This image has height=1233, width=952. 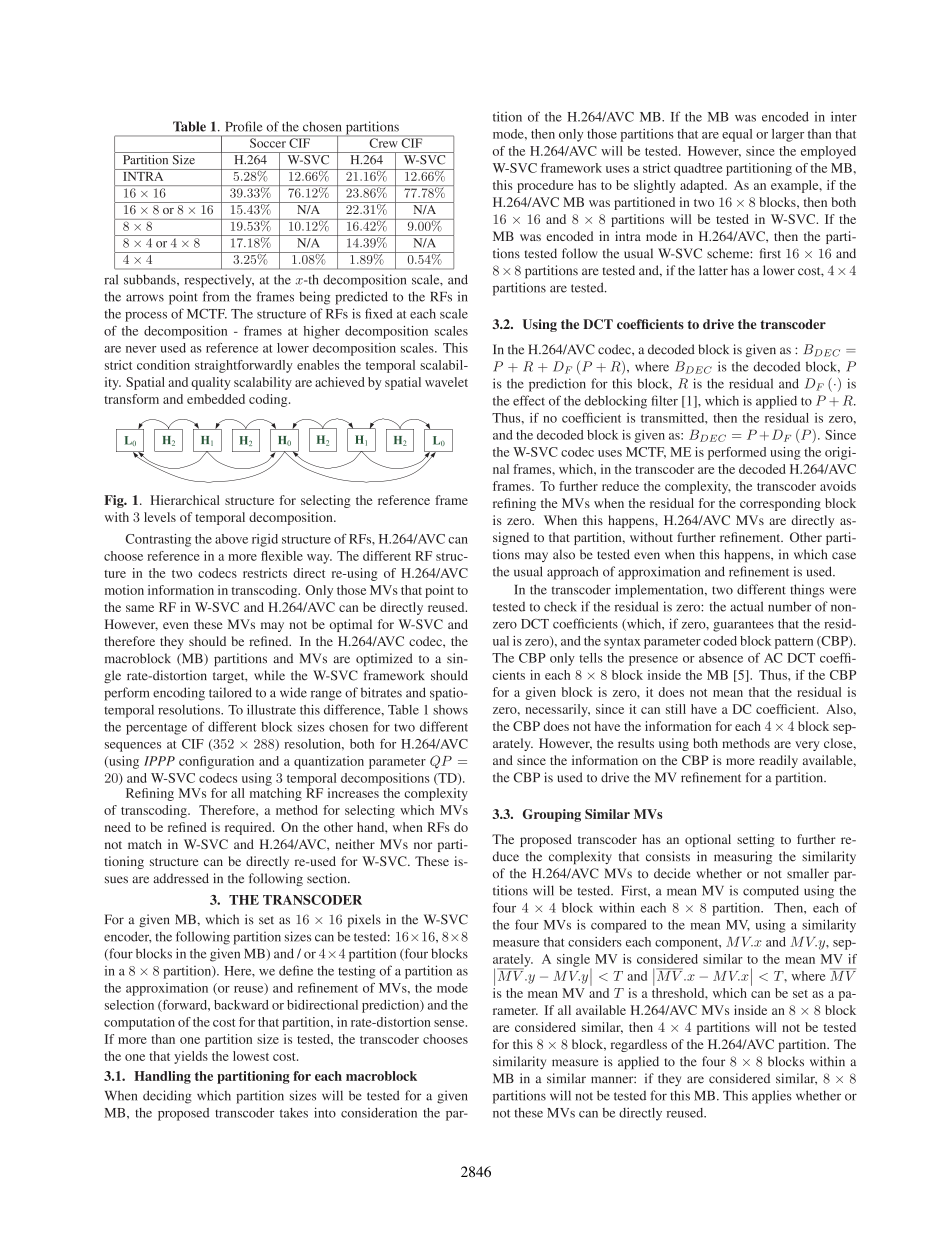 What do you see at coordinates (746, 606) in the image?
I see `actual` at bounding box center [746, 606].
